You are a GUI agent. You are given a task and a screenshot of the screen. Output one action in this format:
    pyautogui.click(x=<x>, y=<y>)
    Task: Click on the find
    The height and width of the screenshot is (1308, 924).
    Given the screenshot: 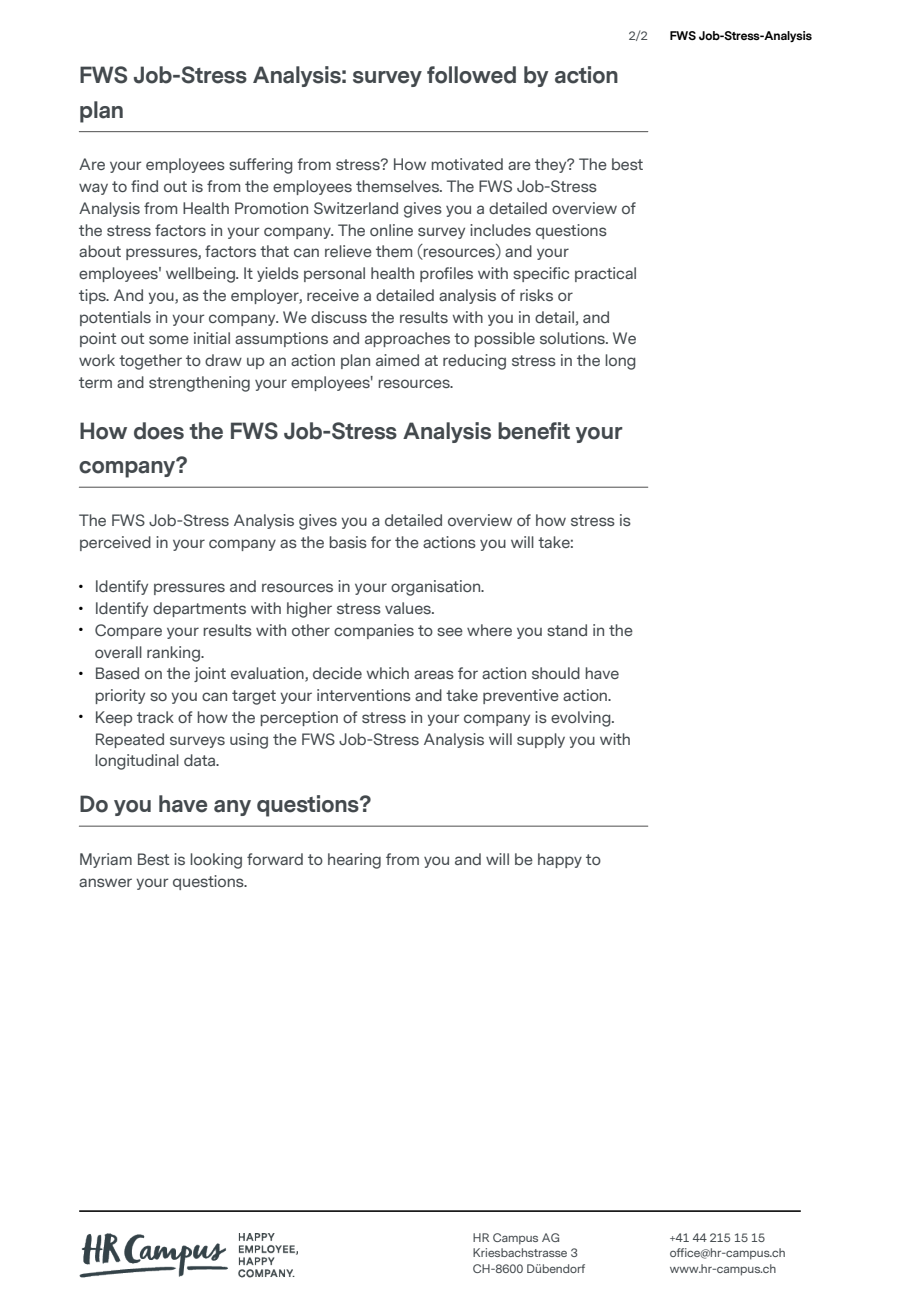 What is the action you would take?
    pyautogui.click(x=144, y=186)
